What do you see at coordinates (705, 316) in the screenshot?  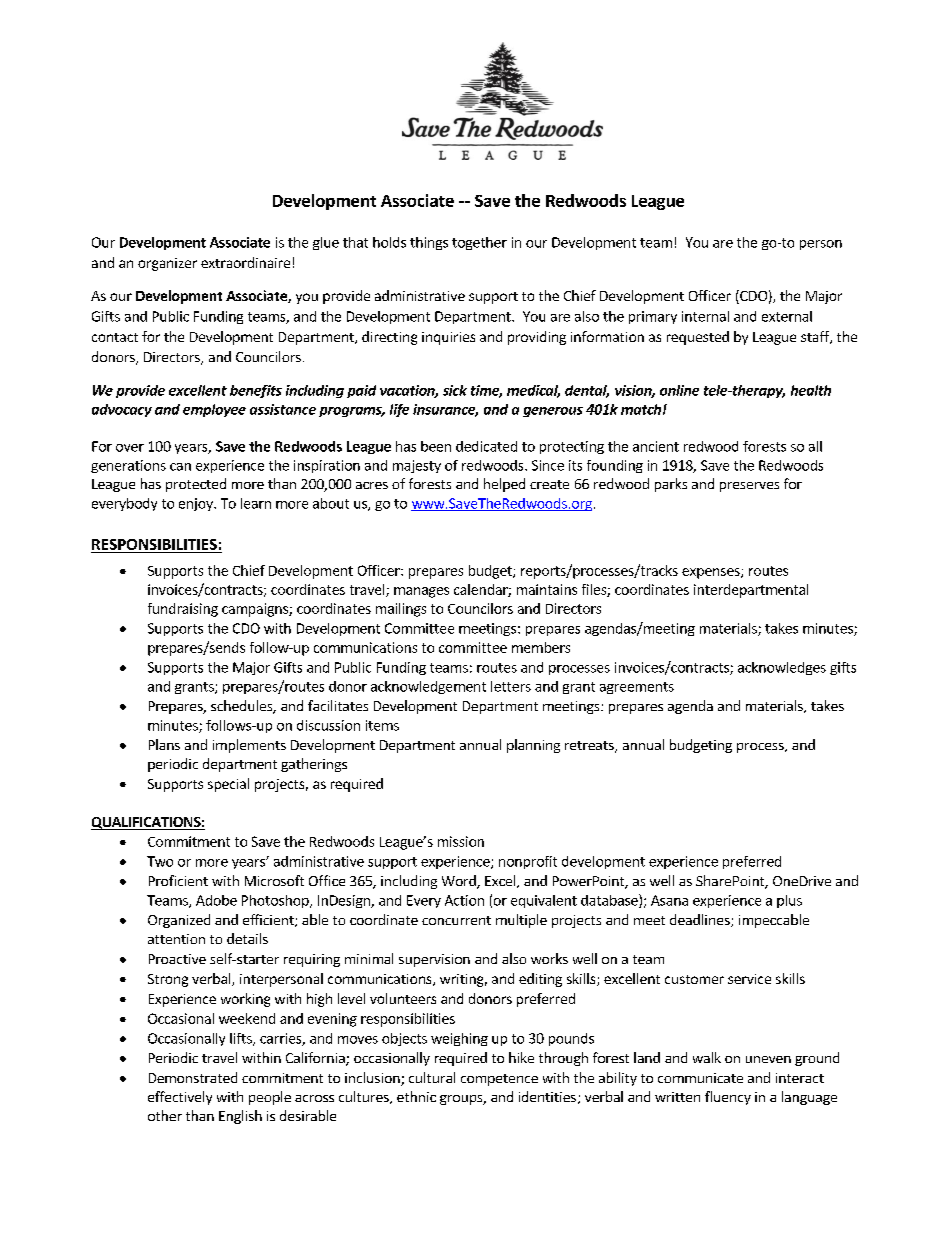 I see `internal` at bounding box center [705, 316].
